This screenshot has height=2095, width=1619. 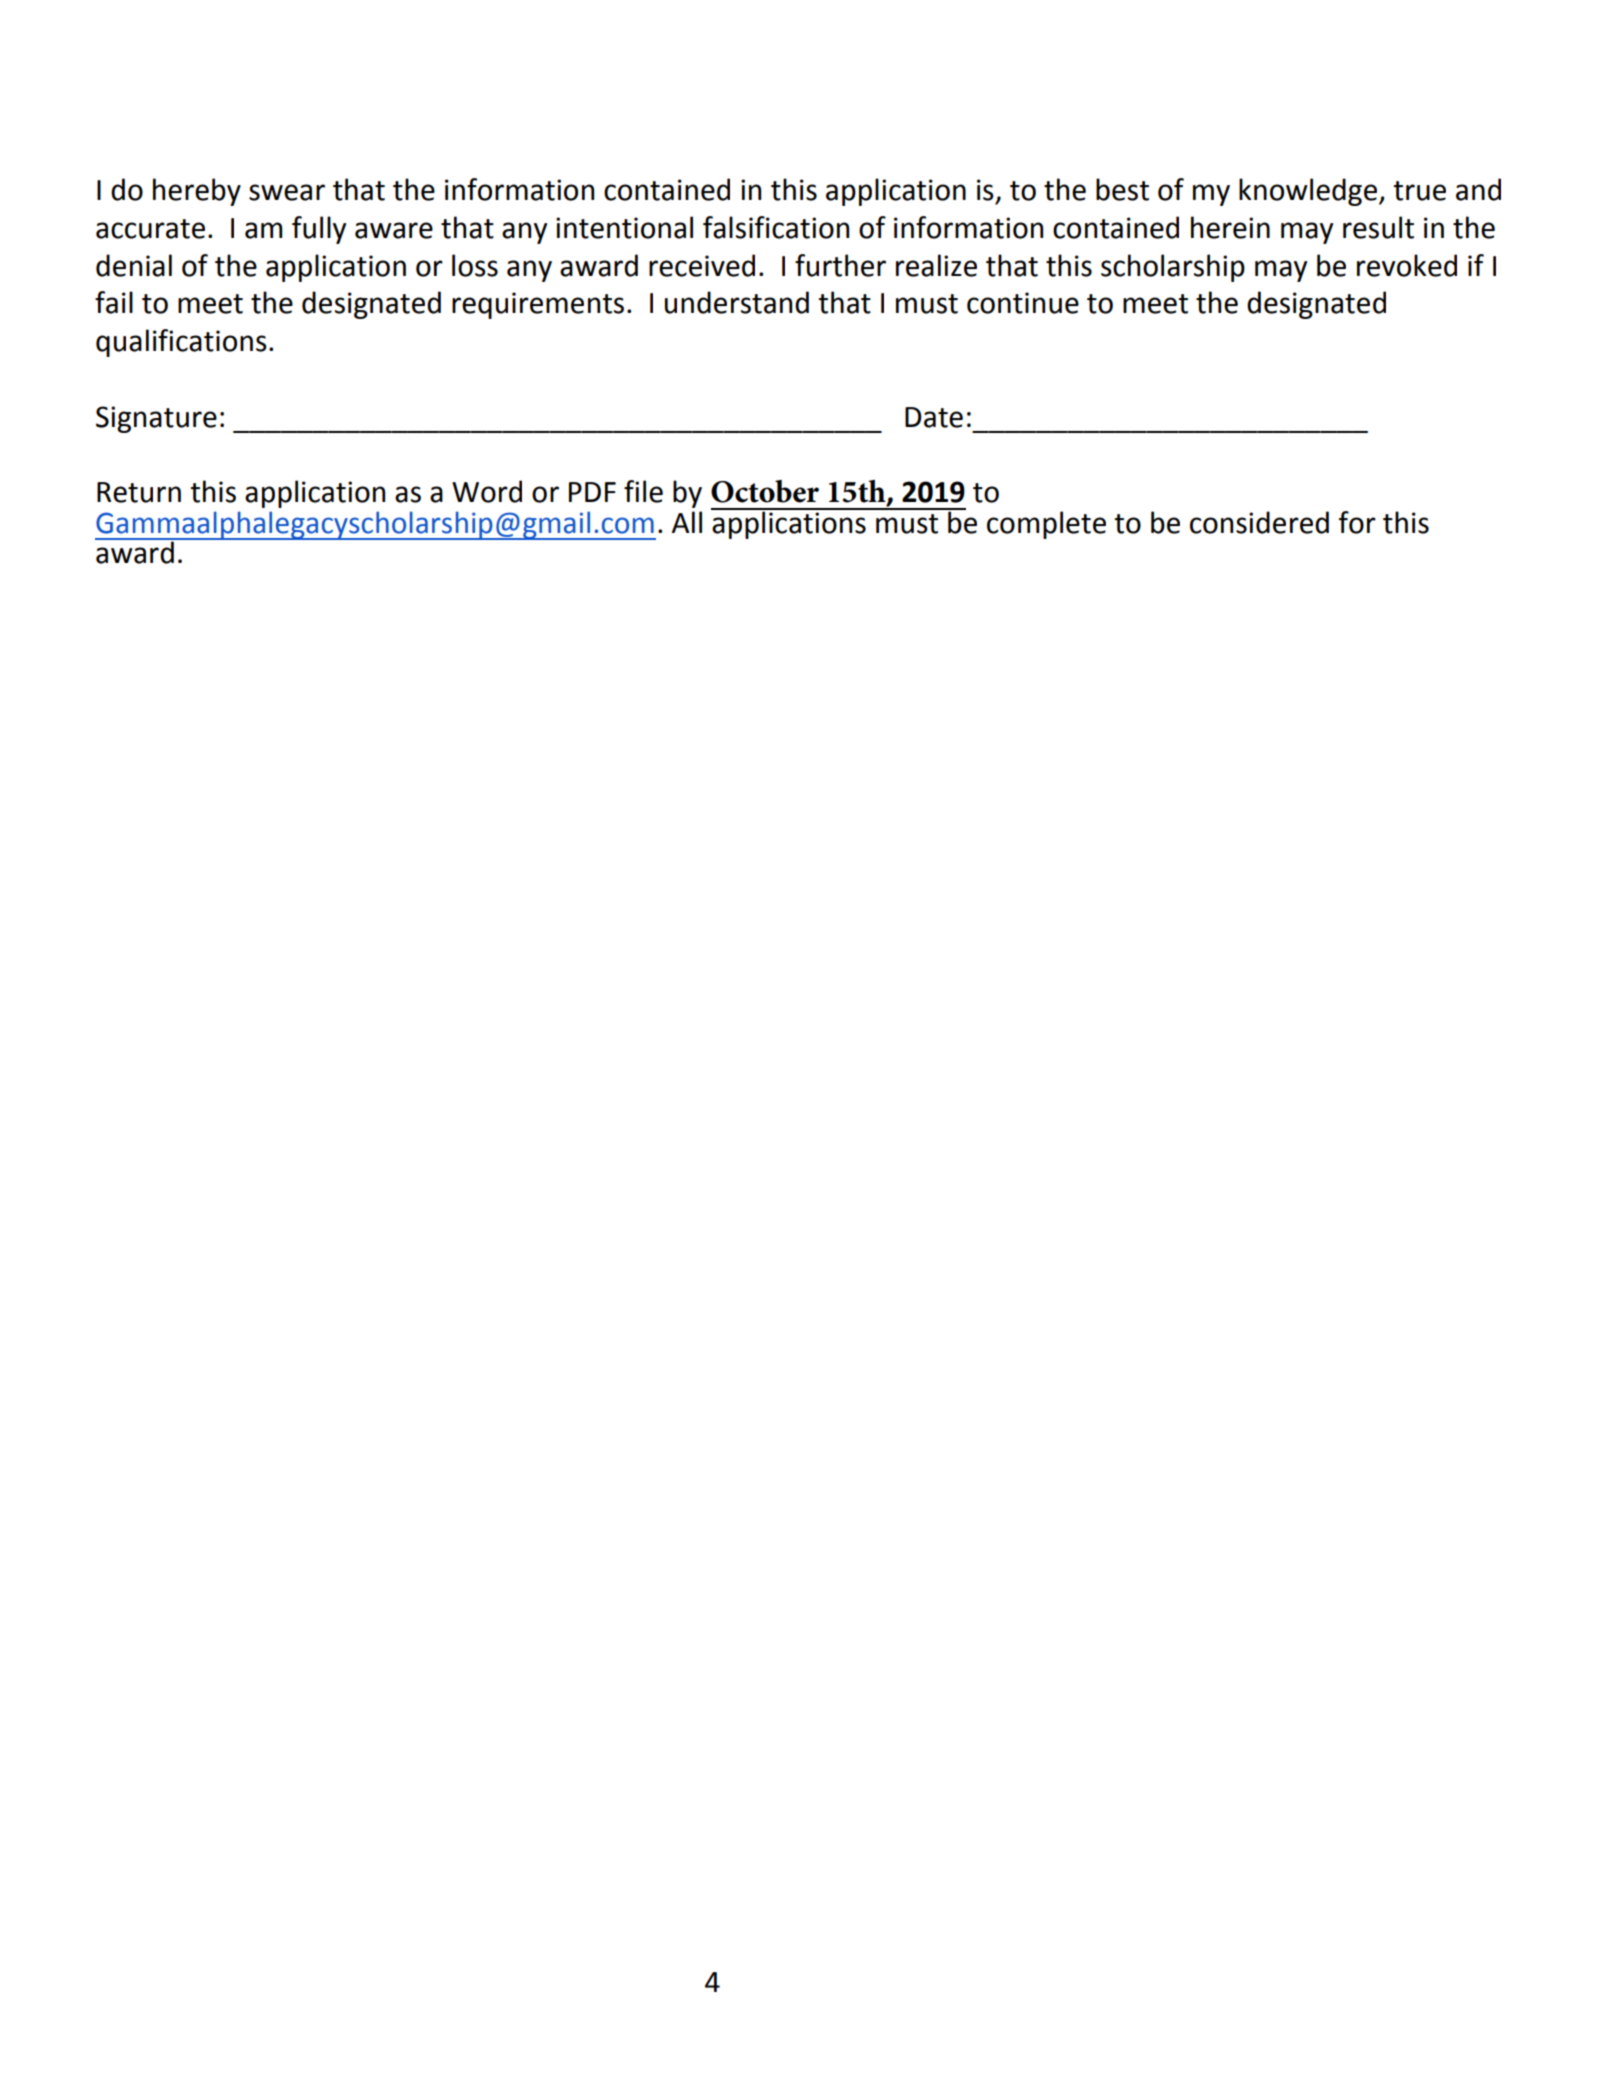 What do you see at coordinates (139, 492) in the screenshot?
I see `Return` at bounding box center [139, 492].
